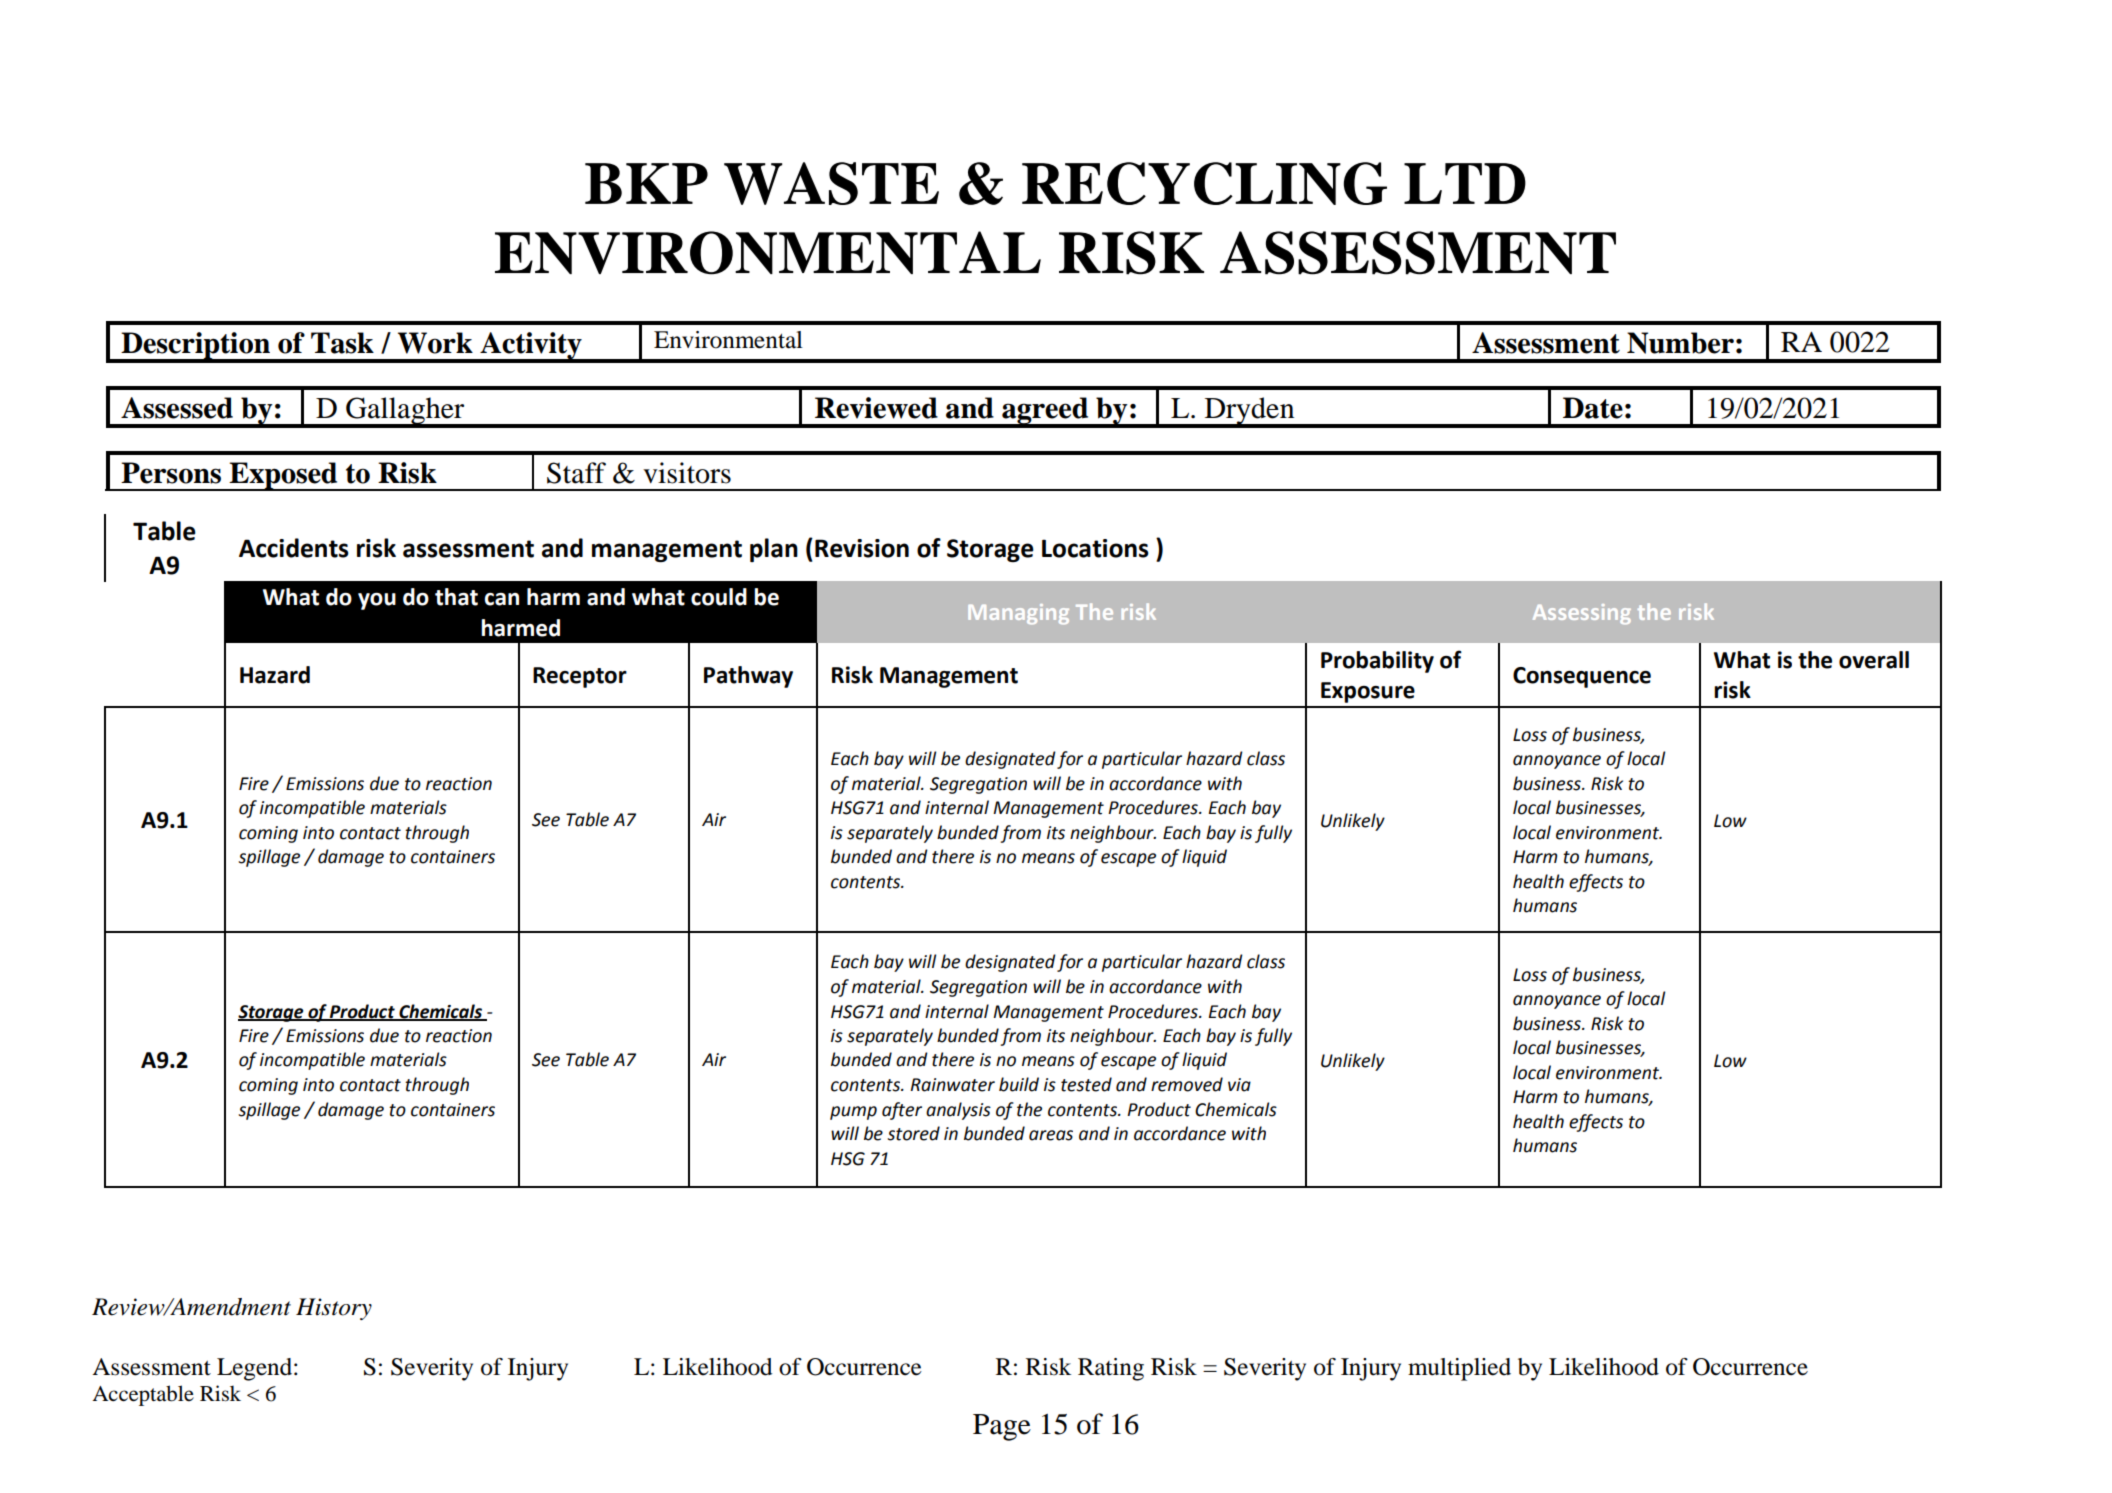 The height and width of the document is (1493, 2112). I want to click on Consequence, so click(1582, 677).
